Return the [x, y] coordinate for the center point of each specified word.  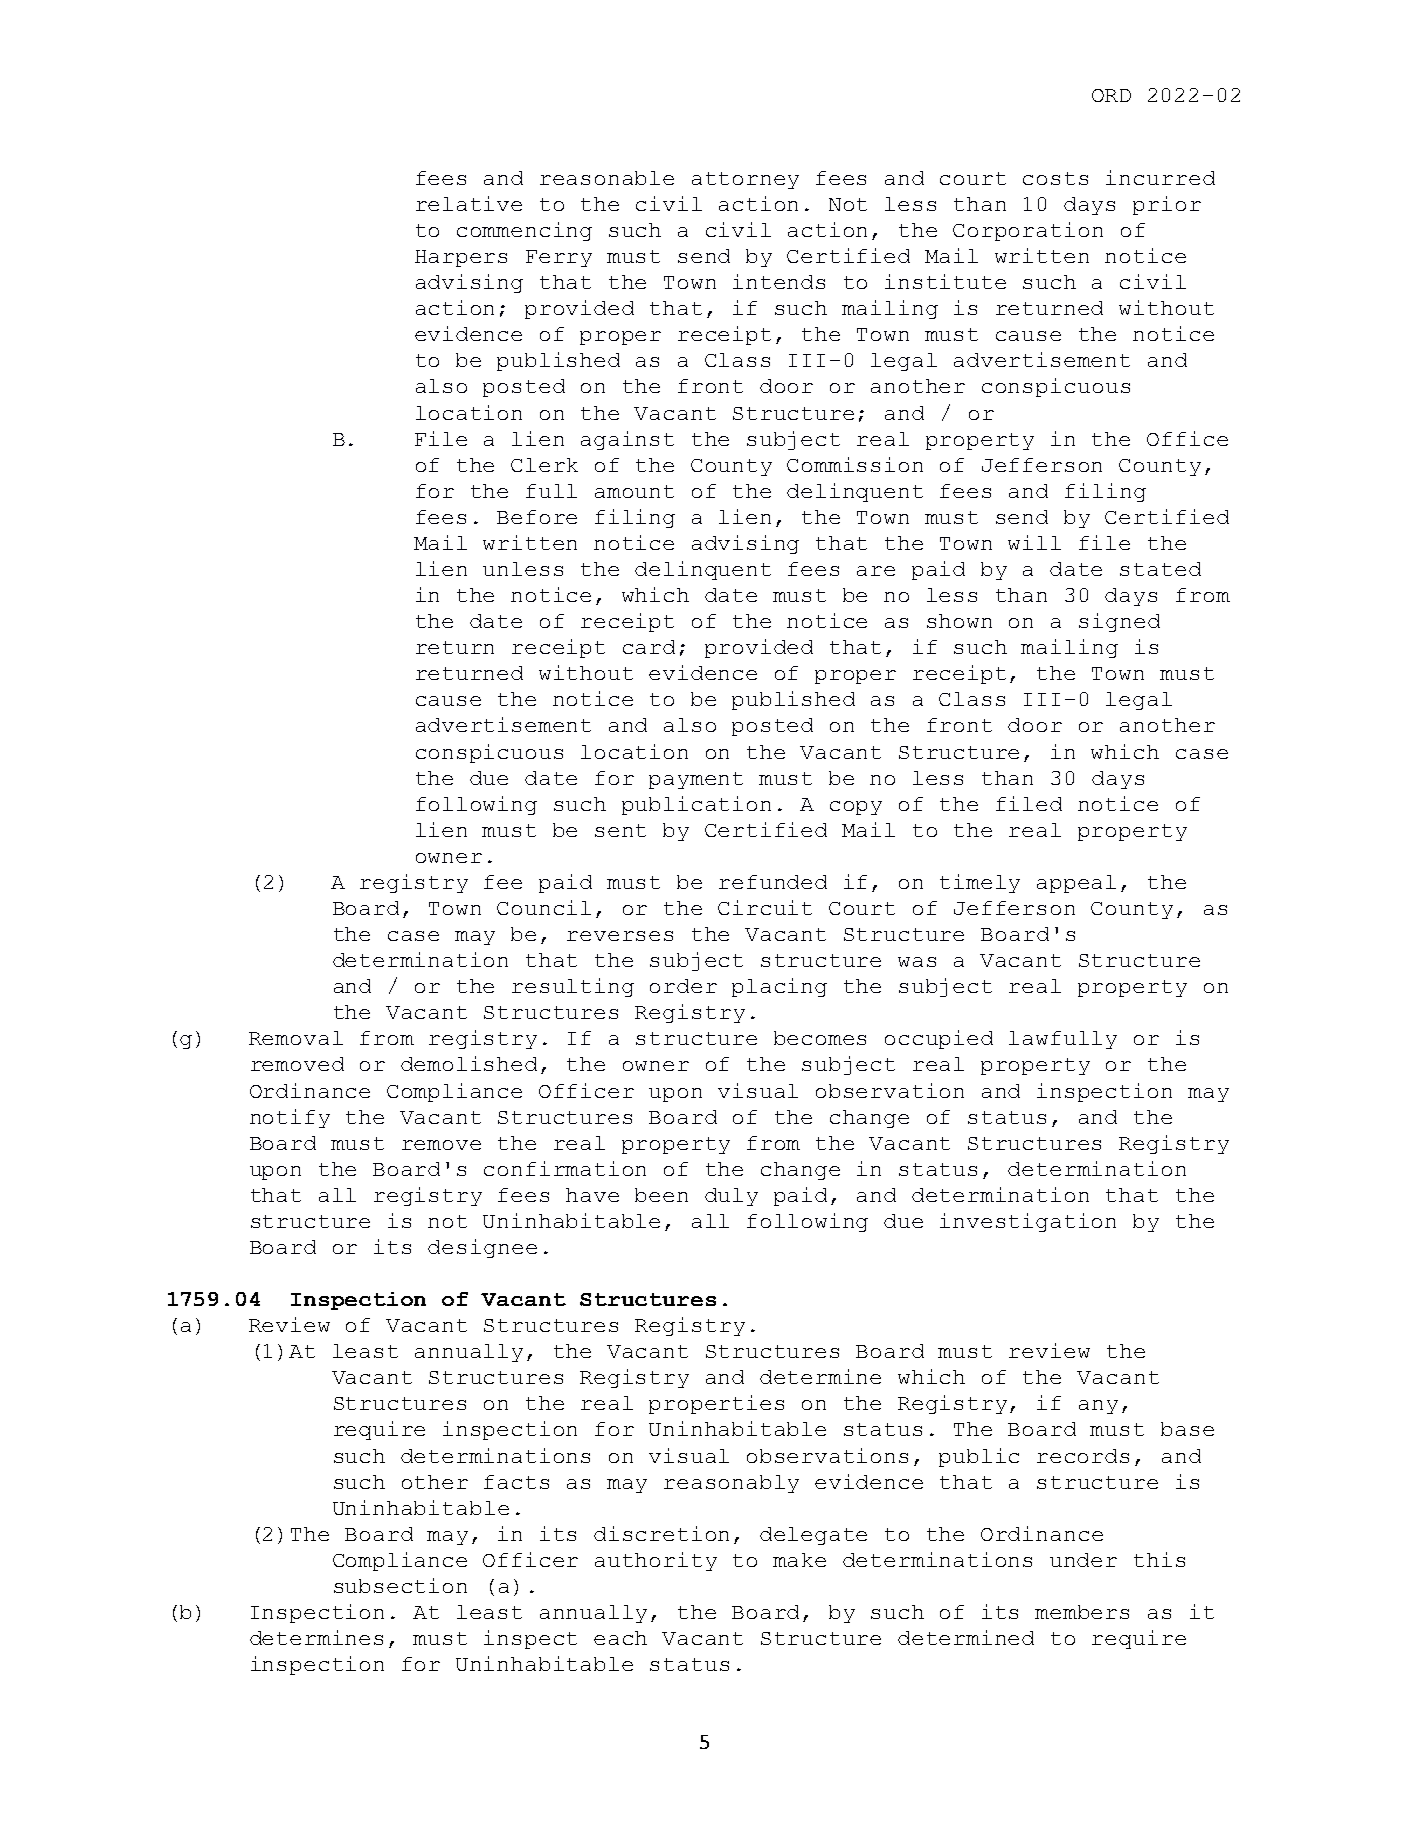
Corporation [1028, 231]
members [1082, 1612]
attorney [745, 180]
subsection [400, 1585]
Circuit [765, 907]
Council [544, 907]
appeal [1076, 884]
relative [469, 203]
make [799, 1560]
